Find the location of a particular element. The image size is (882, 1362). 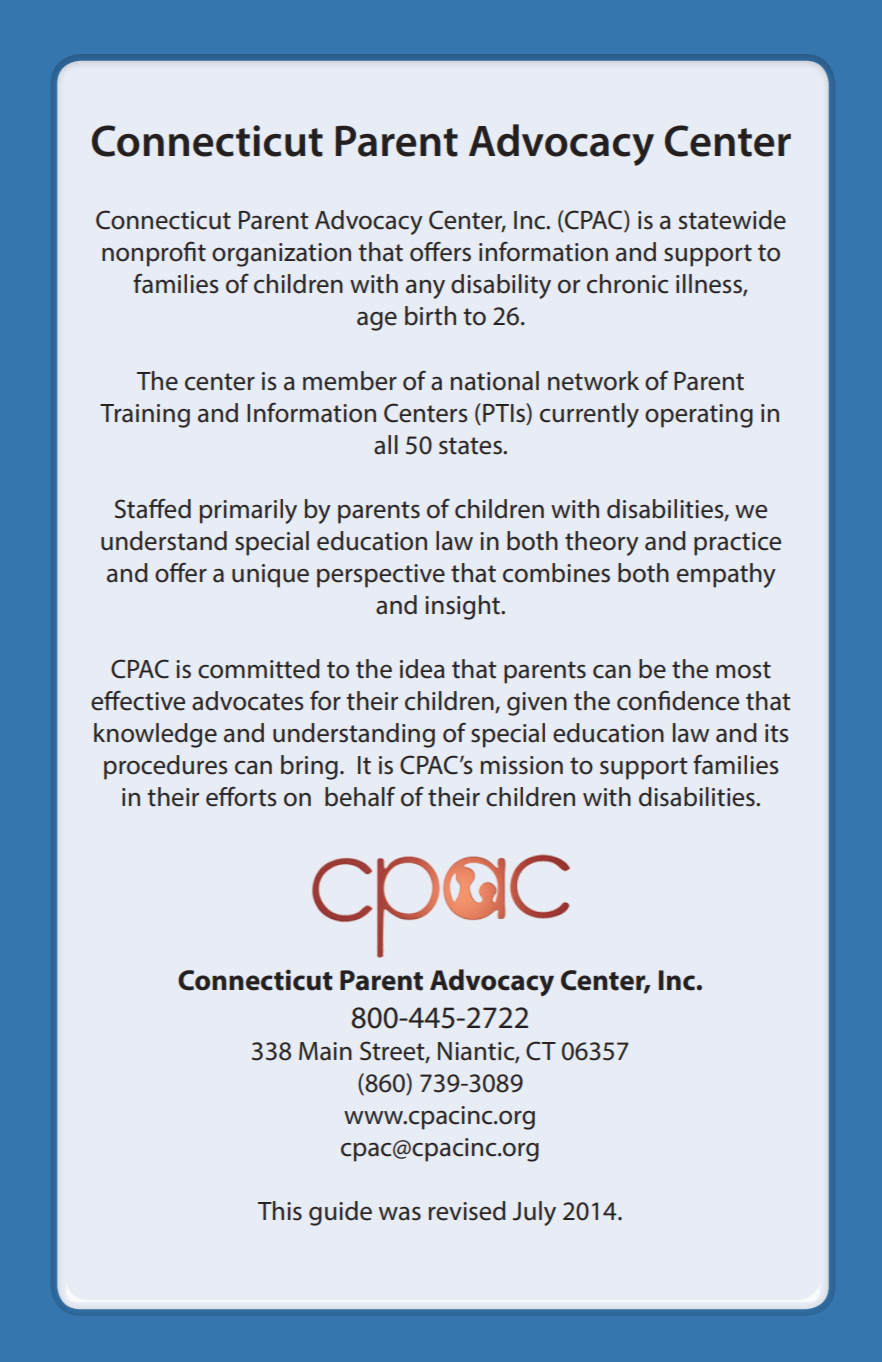

This is located at coordinates (280, 1211).
